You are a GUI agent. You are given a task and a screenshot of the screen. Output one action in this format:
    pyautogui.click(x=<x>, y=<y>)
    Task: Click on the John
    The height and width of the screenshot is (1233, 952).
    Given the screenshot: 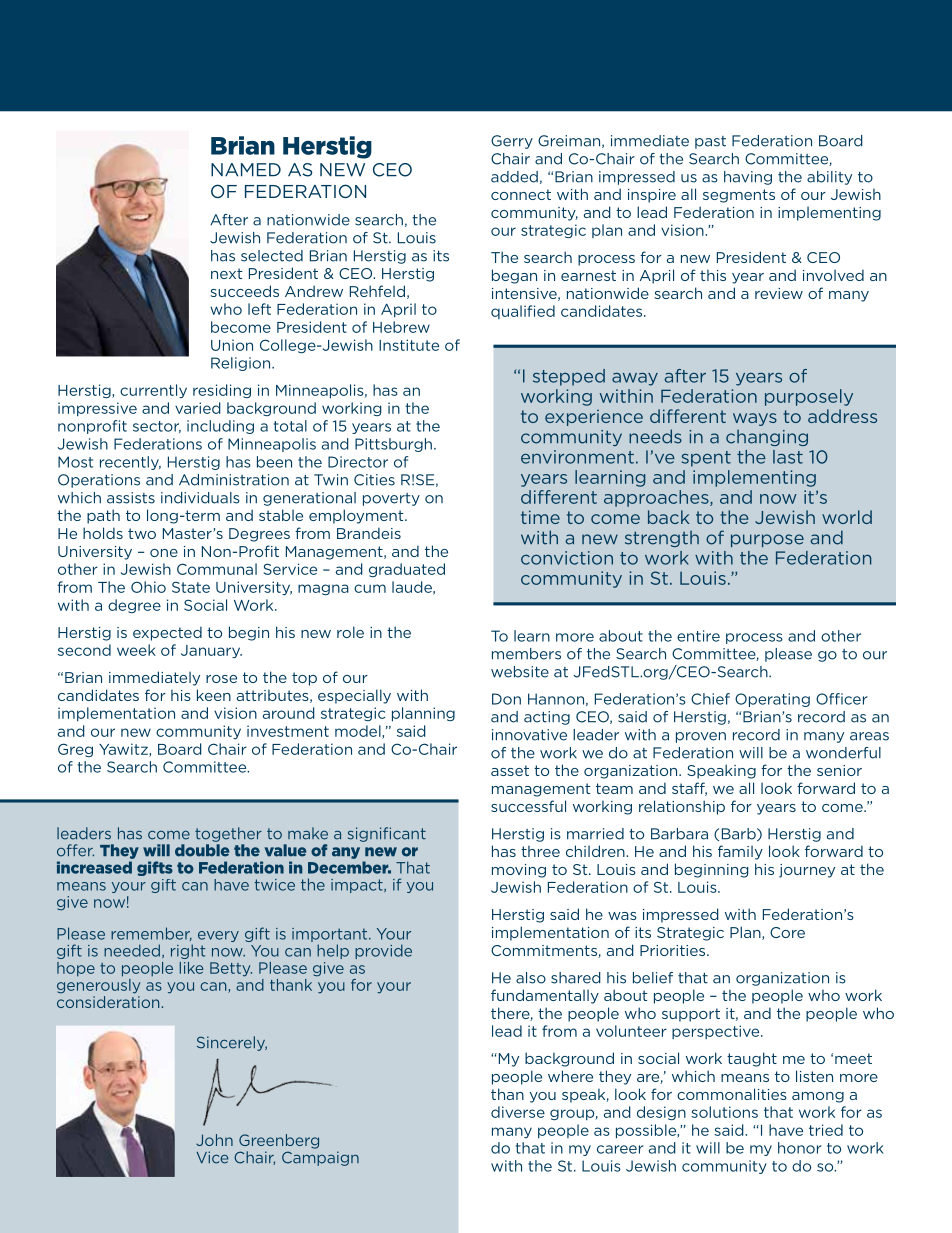 What is the action you would take?
    pyautogui.click(x=214, y=1140)
